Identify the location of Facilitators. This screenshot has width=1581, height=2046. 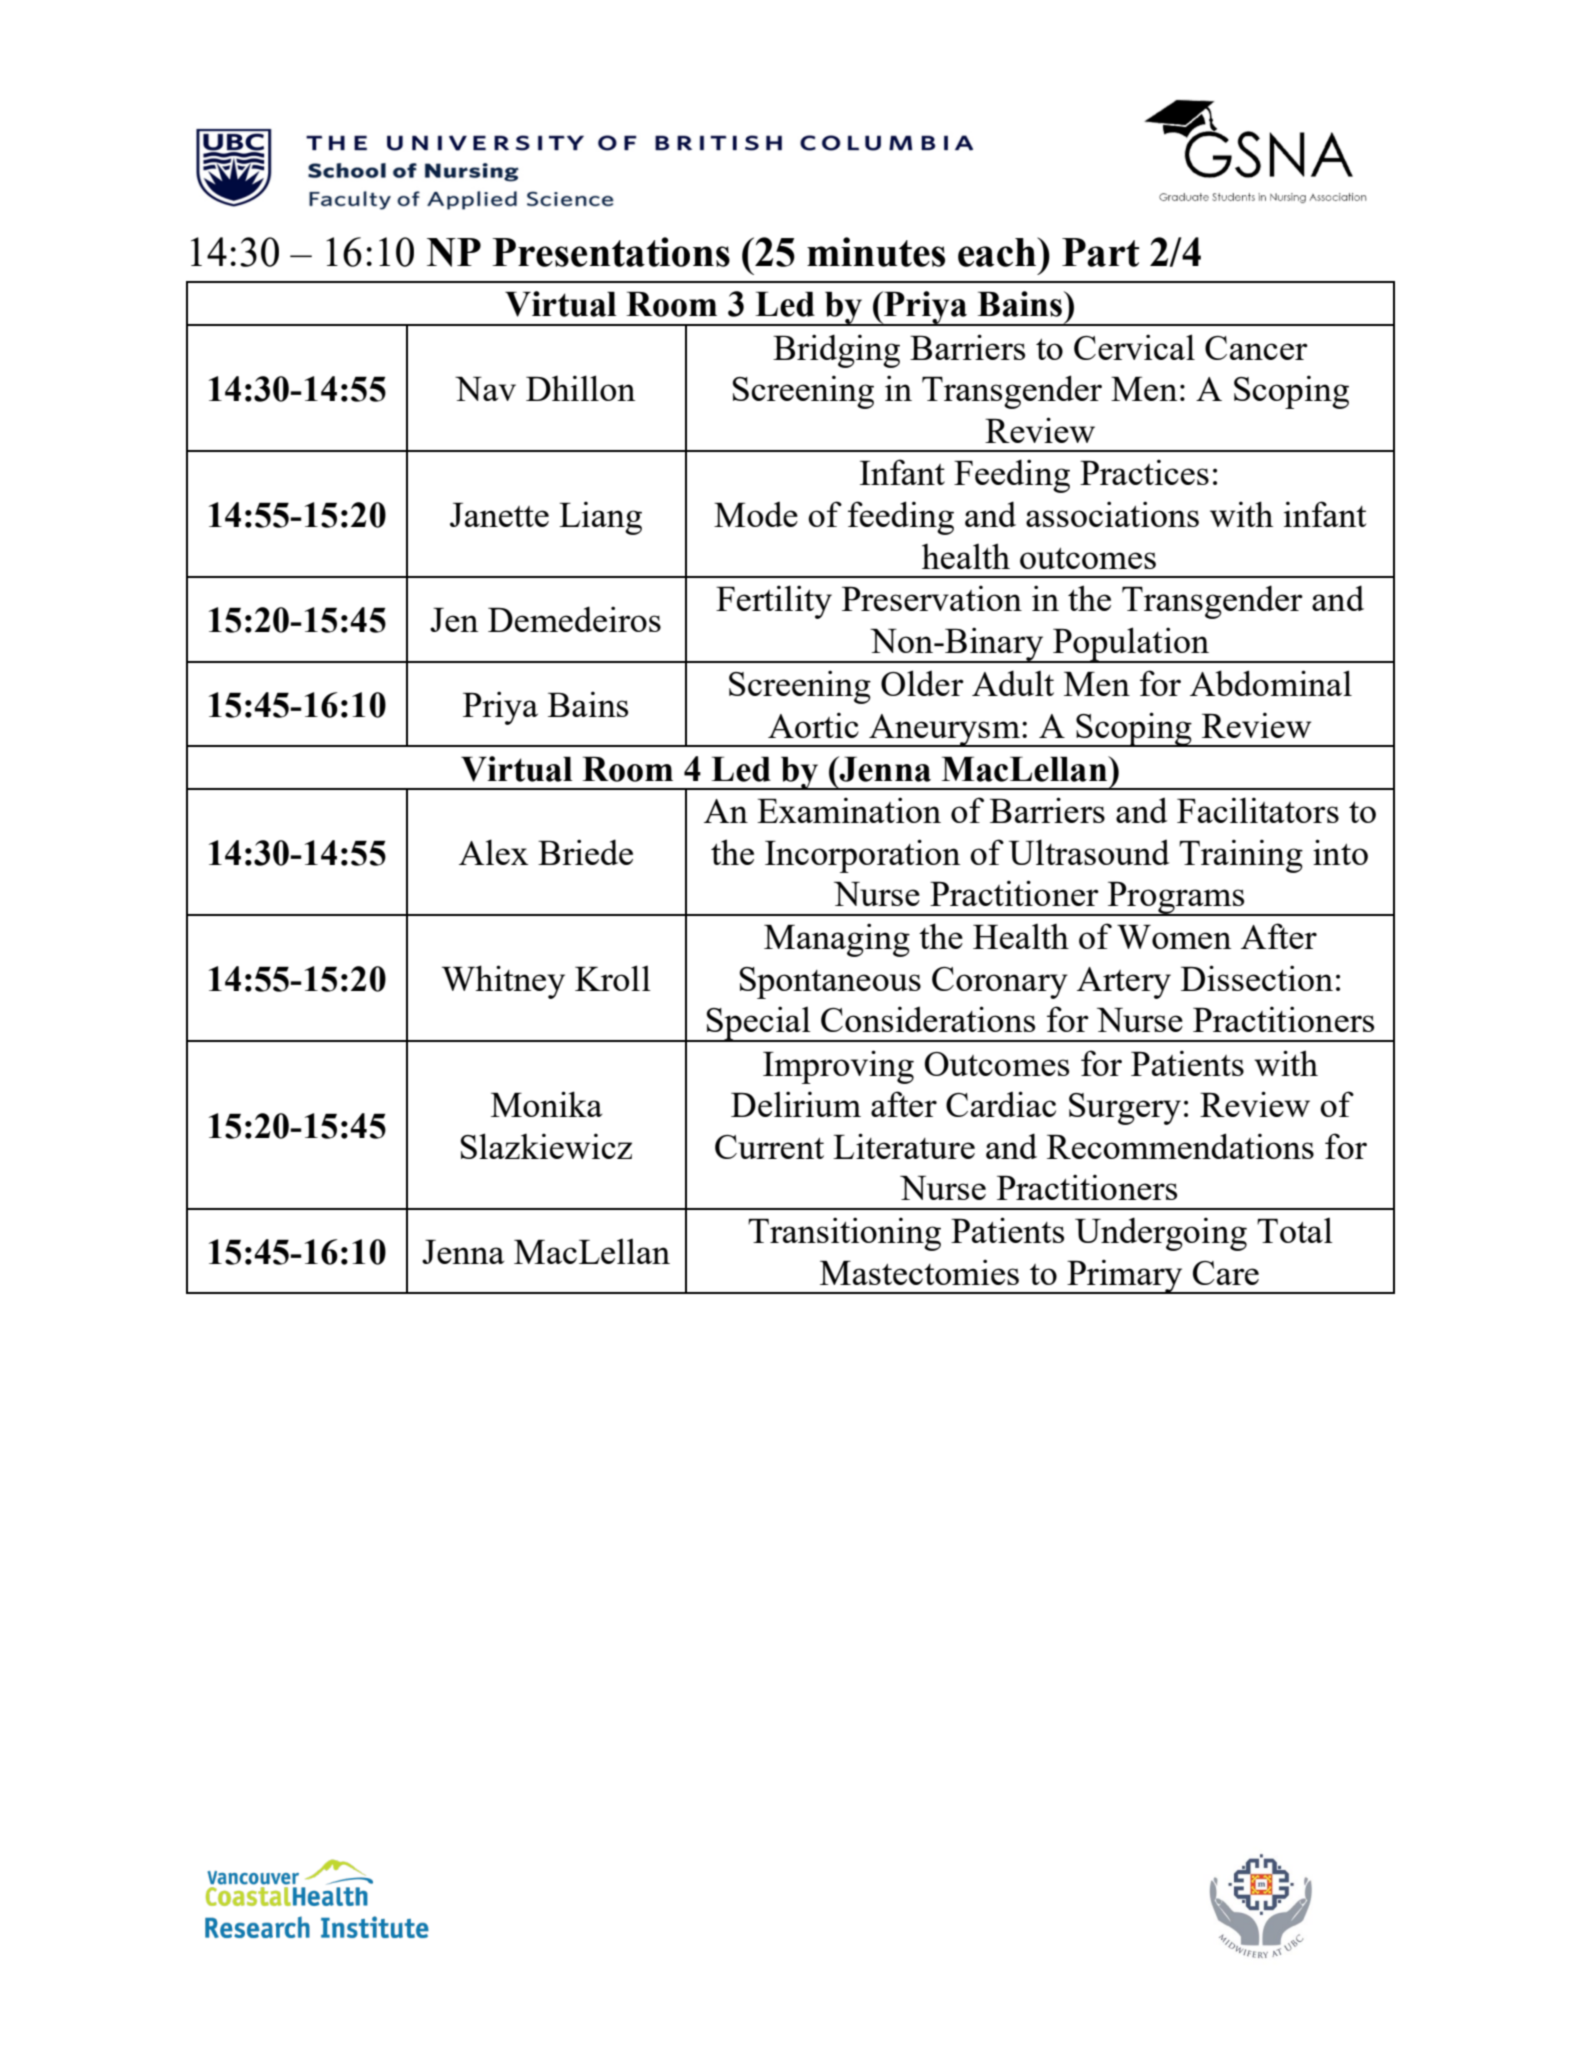
(1258, 810).
